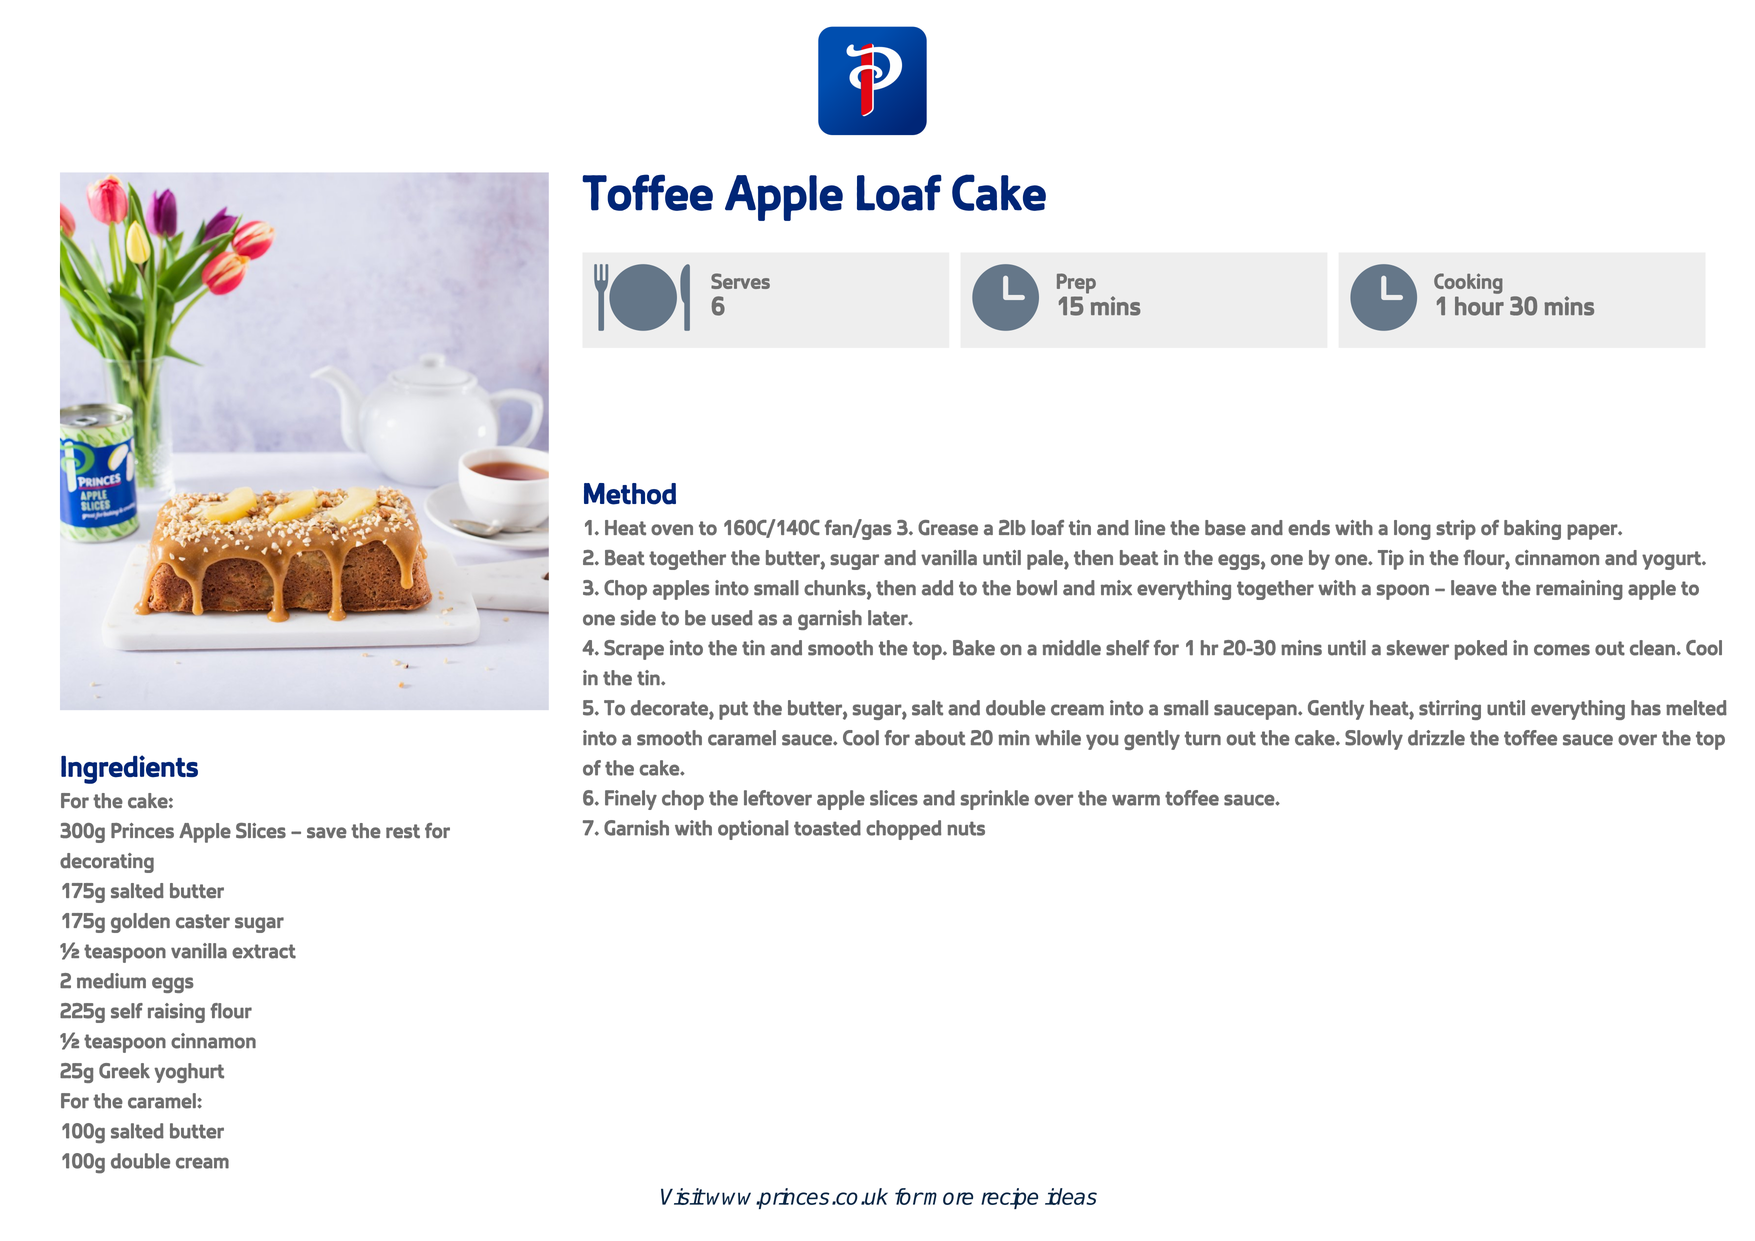 This screenshot has width=1755, height=1241. Describe the element at coordinates (189, 1073) in the screenshot. I see `yoghurt` at that location.
